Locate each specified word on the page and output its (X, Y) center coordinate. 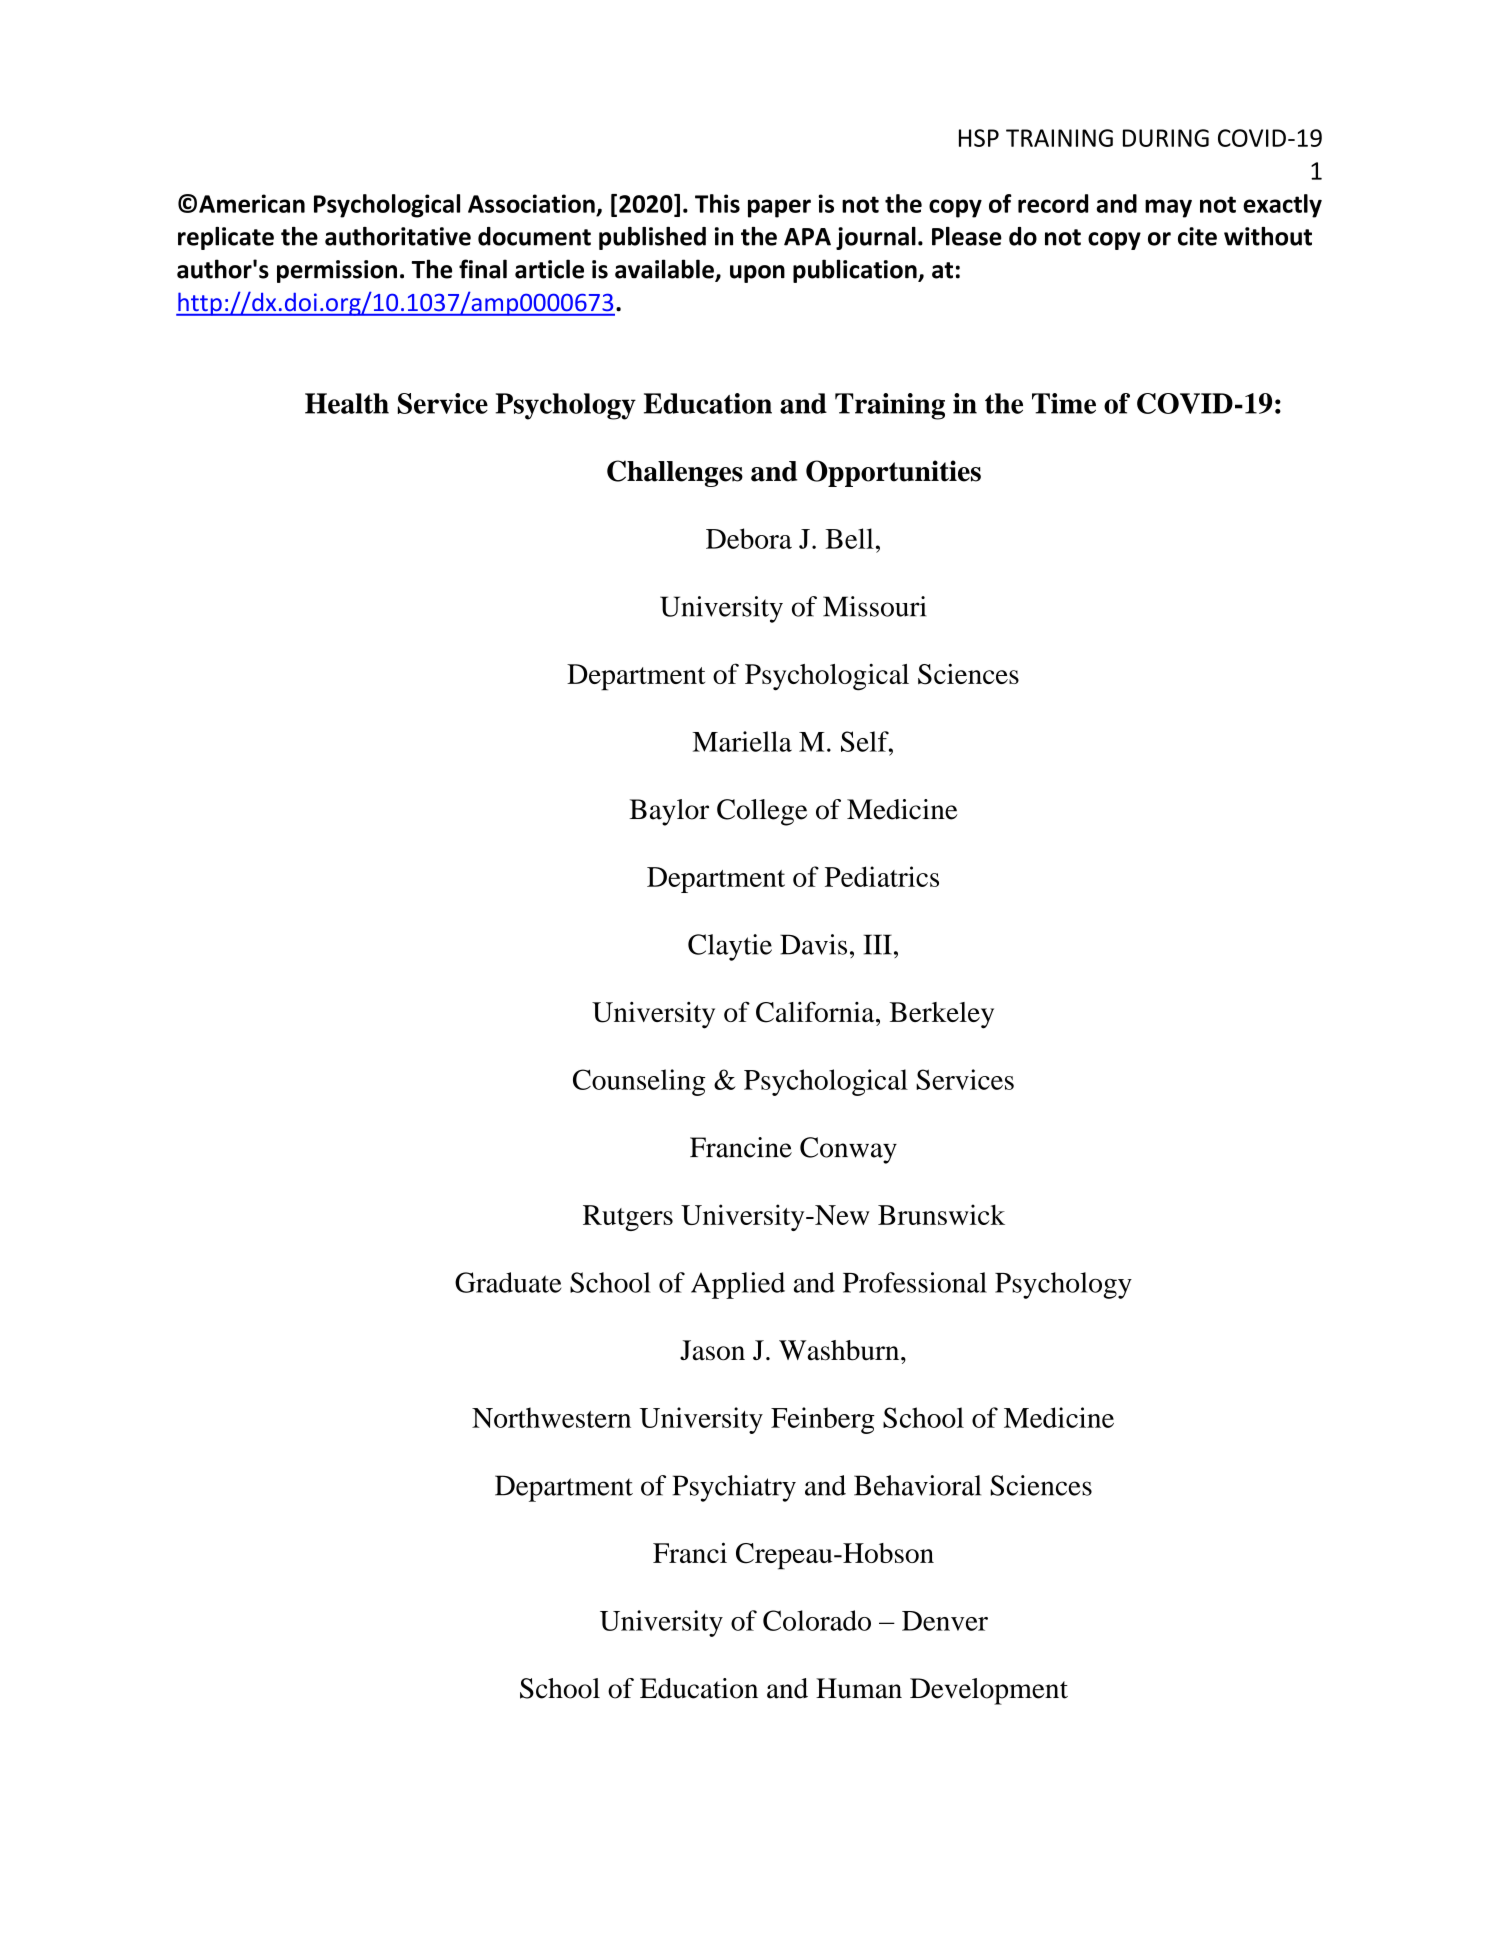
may (1168, 208)
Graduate (508, 1282)
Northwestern (551, 1417)
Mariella (742, 741)
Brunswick (941, 1214)
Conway (848, 1150)
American (252, 203)
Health (347, 403)
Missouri (874, 606)
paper (779, 208)
